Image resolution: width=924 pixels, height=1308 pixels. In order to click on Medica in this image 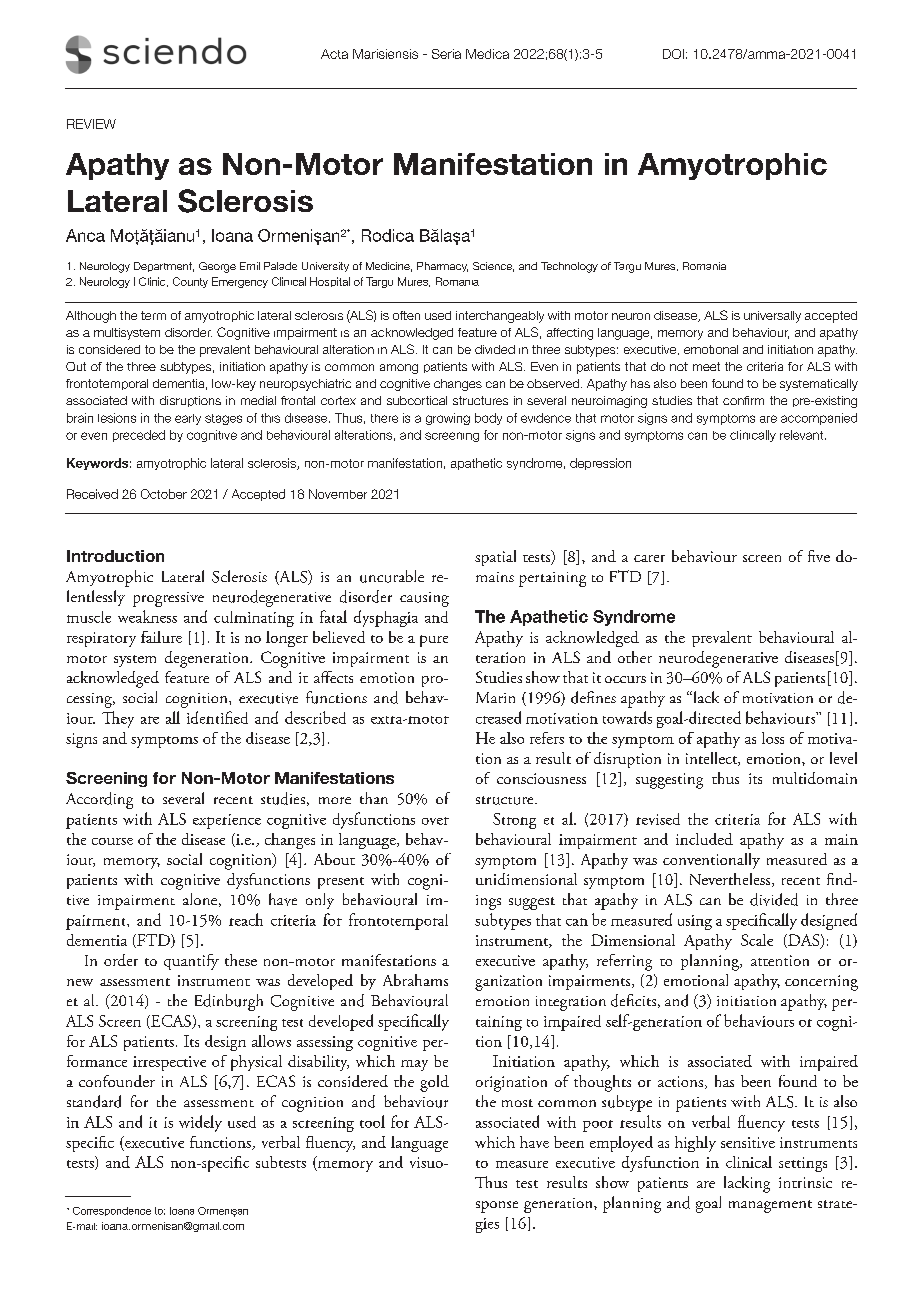, I will do `click(487, 54)`.
